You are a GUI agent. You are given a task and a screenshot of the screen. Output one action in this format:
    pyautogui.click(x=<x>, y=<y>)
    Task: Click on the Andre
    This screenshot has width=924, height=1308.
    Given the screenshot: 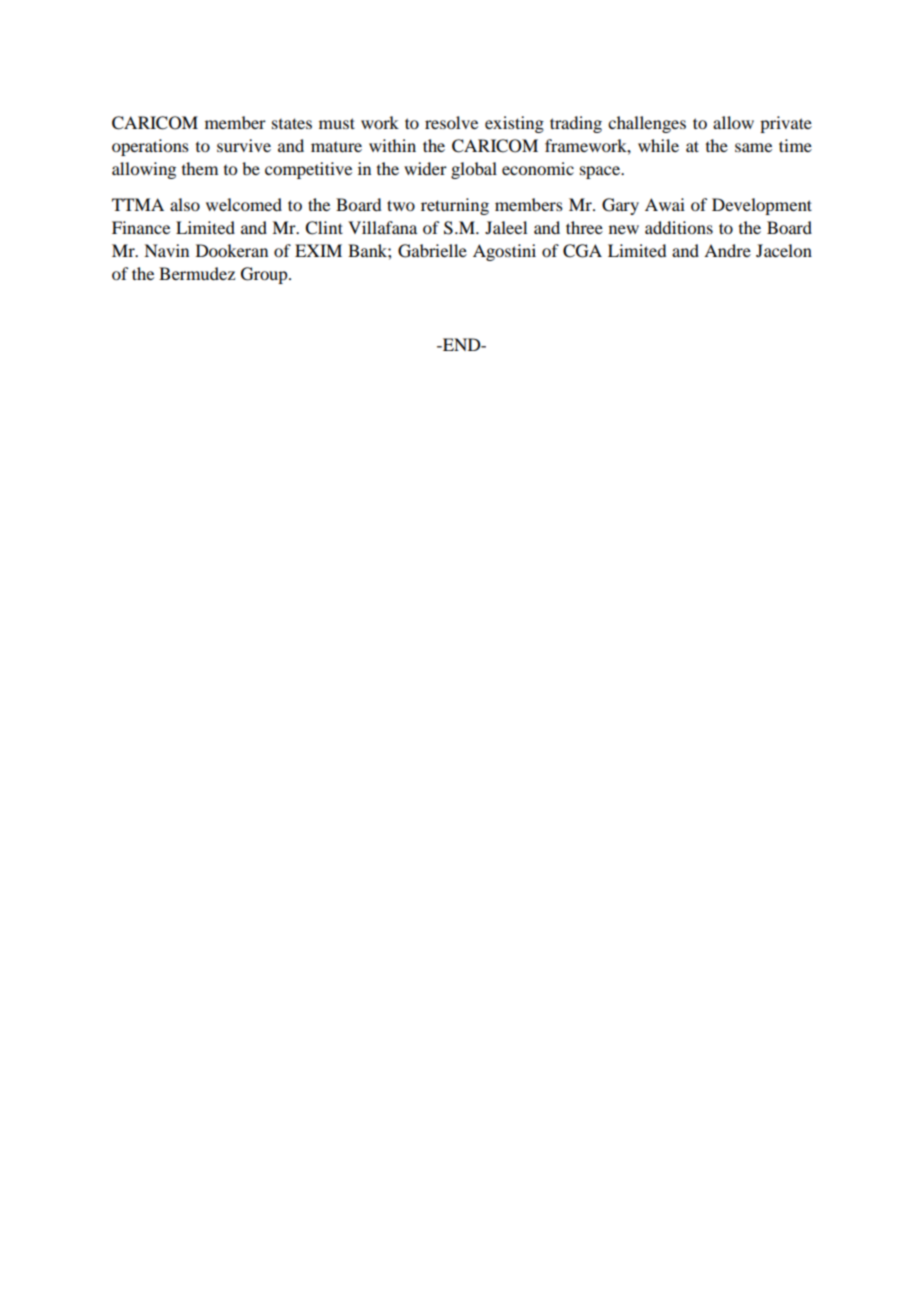 What is the action you would take?
    pyautogui.click(x=727, y=250)
